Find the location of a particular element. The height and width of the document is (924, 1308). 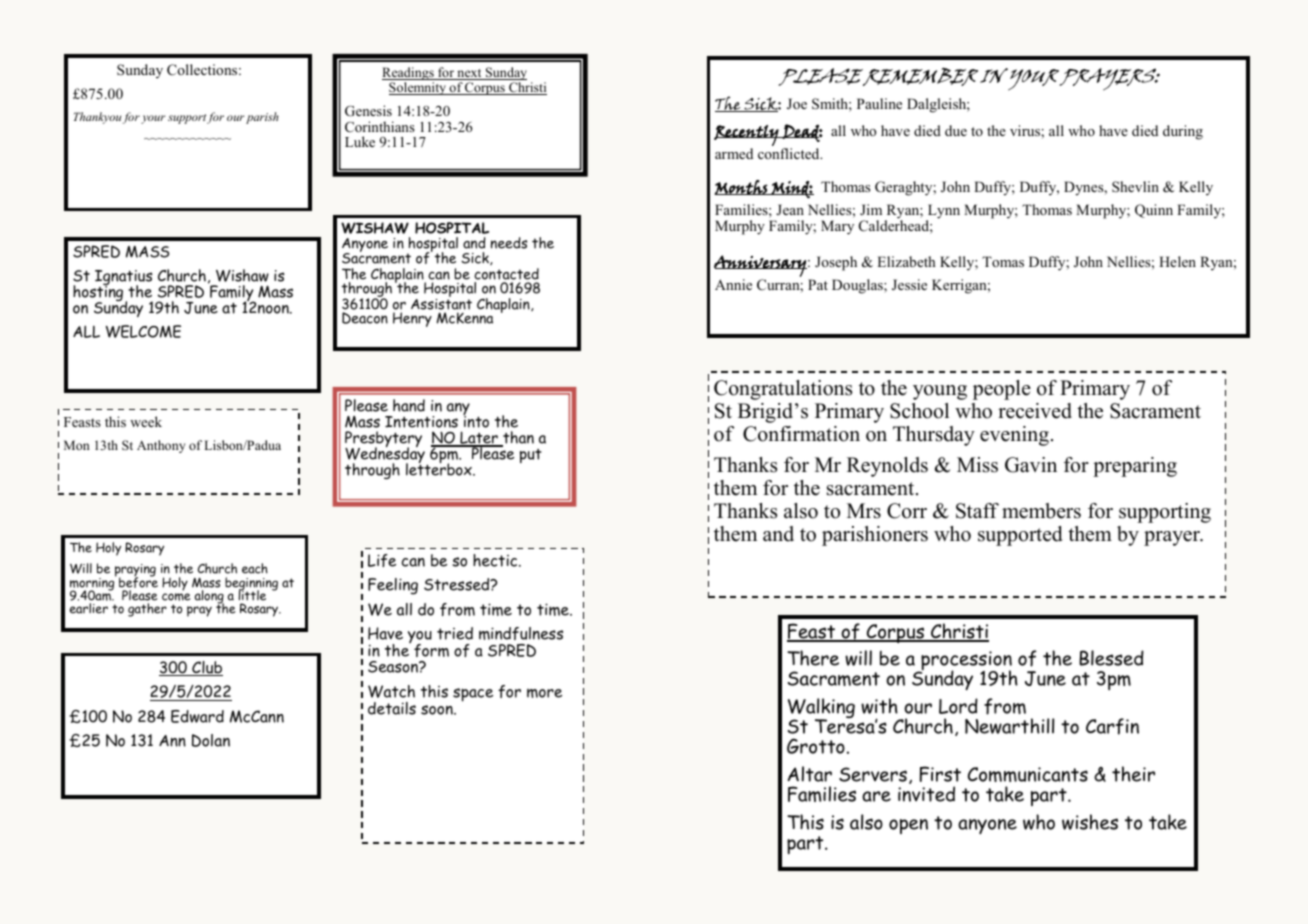

Altar is located at coordinates (809, 774).
